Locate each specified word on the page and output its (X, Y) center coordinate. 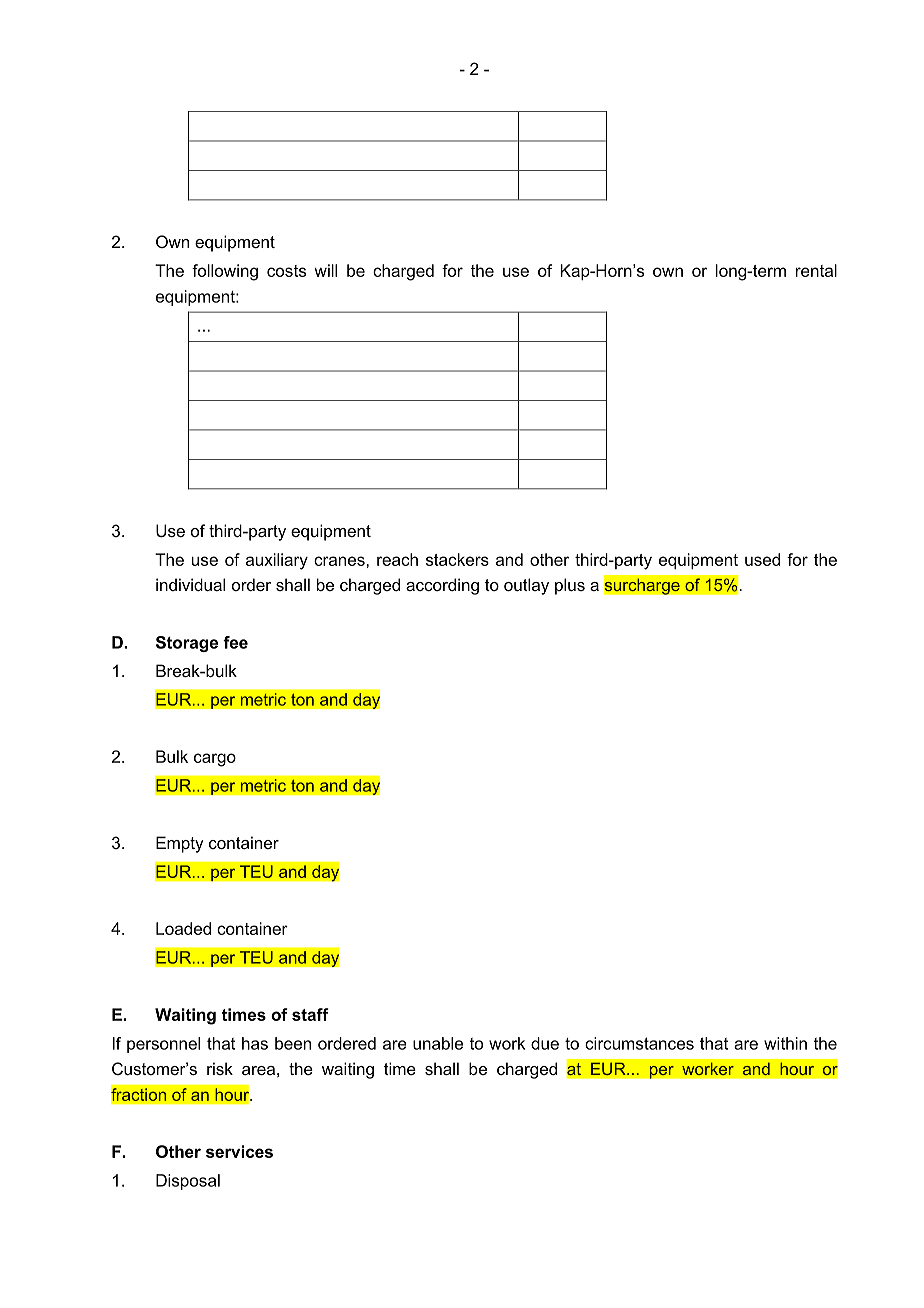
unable (438, 1043)
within (785, 1043)
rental (816, 270)
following (225, 272)
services (239, 1151)
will (325, 270)
